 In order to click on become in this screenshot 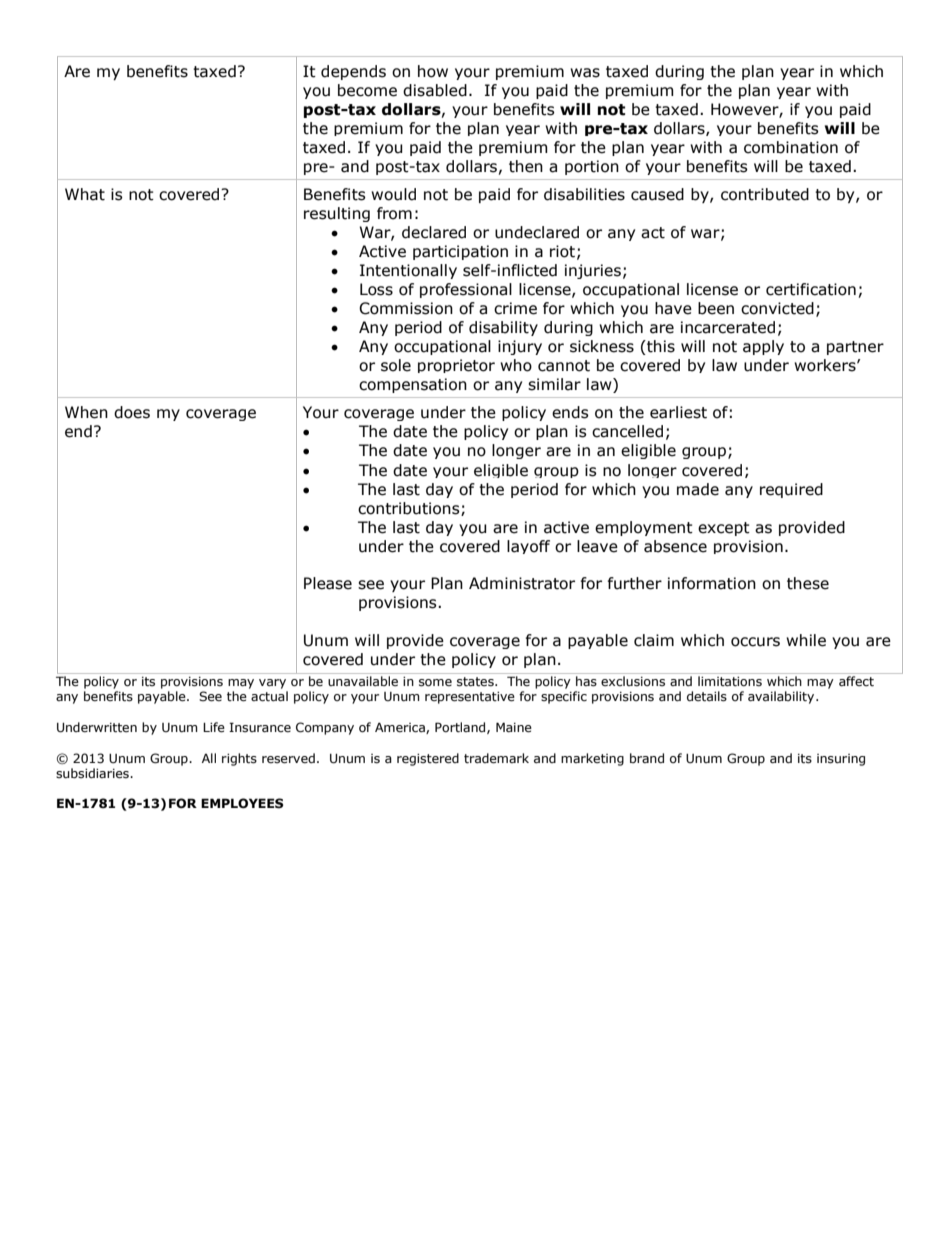, I will do `click(367, 90)`.
